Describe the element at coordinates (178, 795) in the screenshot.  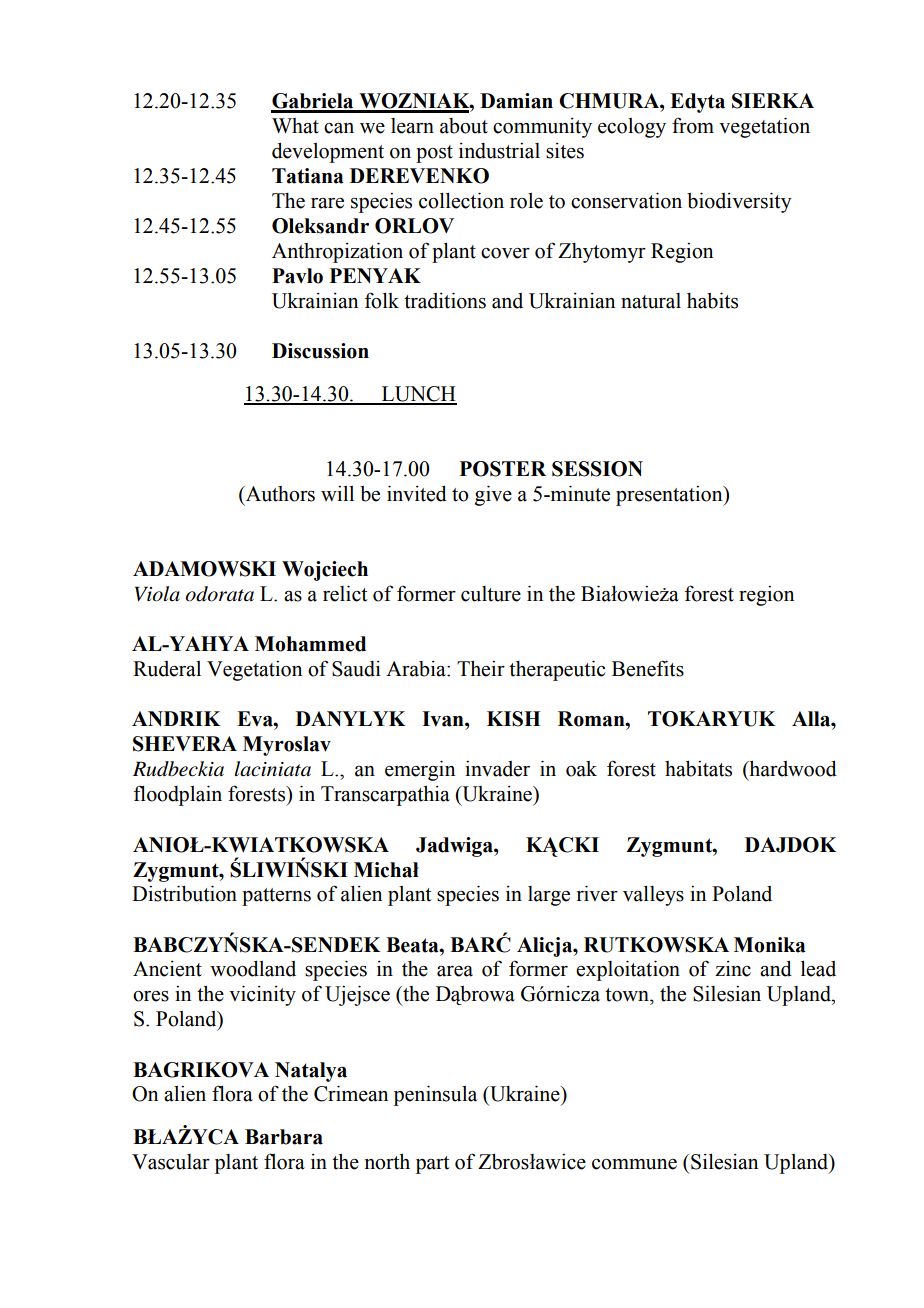
I see `floodplain` at that location.
